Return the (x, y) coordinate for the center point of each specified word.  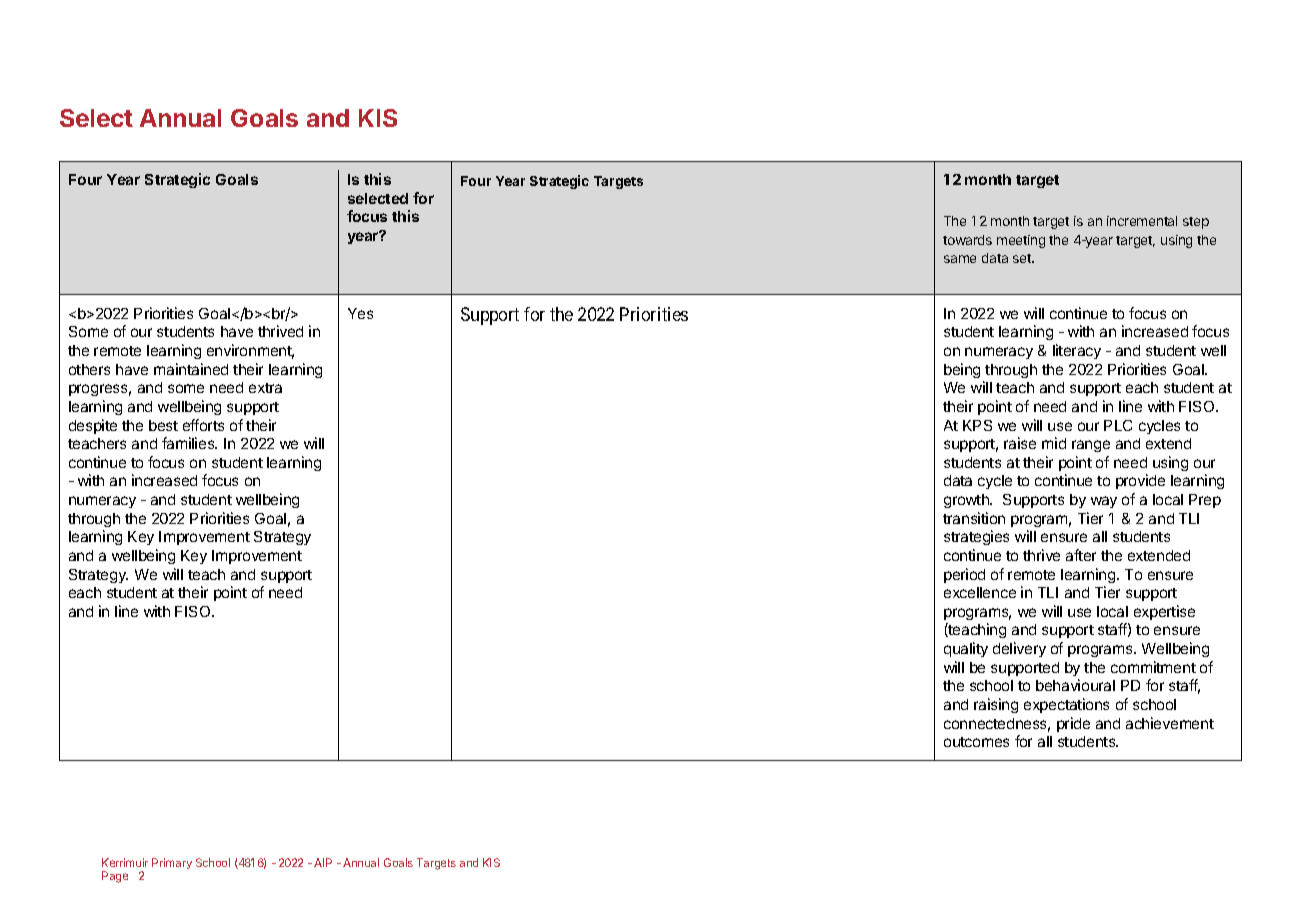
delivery (1019, 649)
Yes (360, 313)
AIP (323, 862)
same (960, 259)
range (1091, 446)
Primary (172, 863)
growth (967, 501)
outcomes (976, 742)
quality (966, 649)
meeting (1021, 241)
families (189, 443)
